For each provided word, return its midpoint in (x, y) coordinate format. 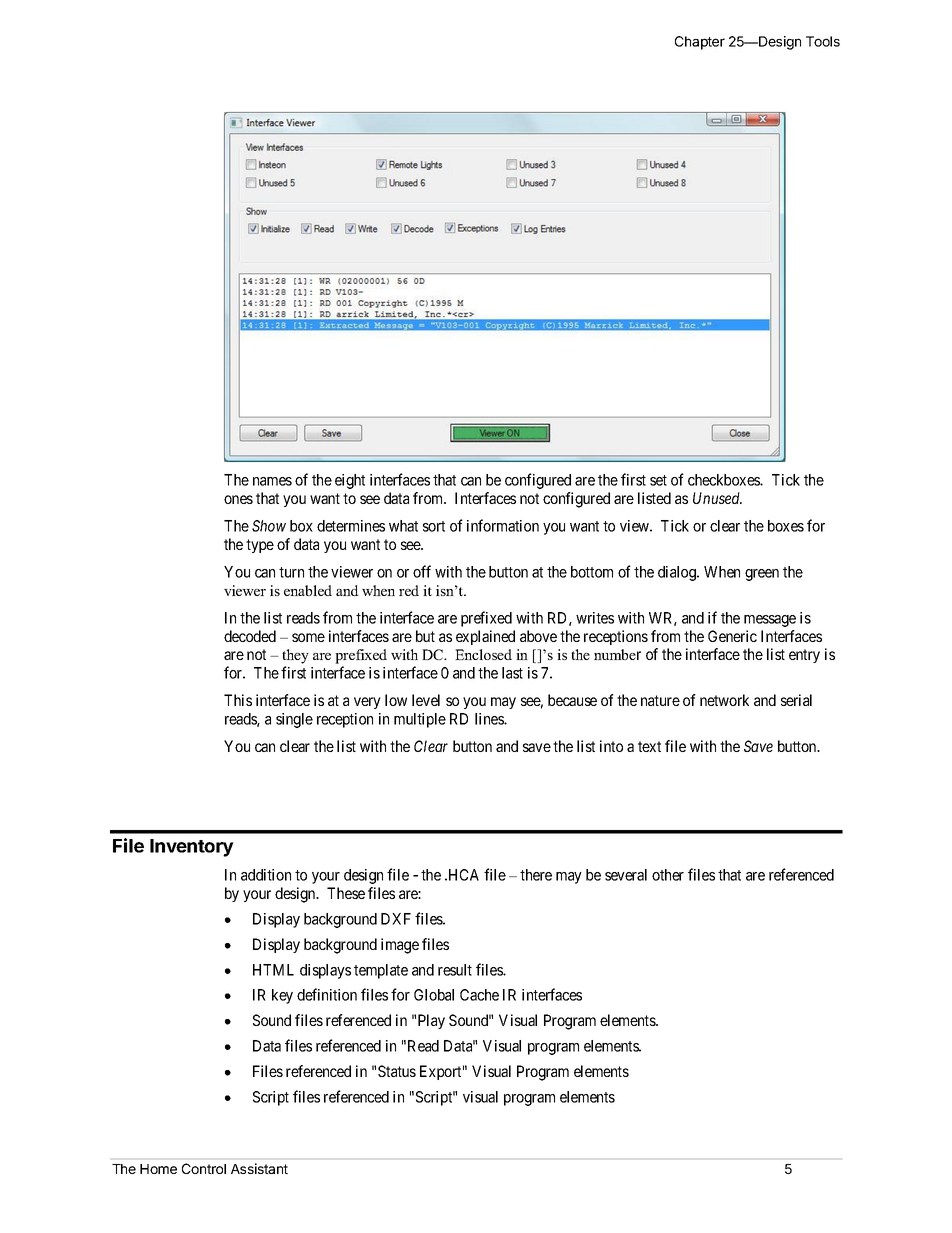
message (770, 621)
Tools (823, 41)
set (658, 480)
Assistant (259, 1168)
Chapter (700, 43)
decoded (250, 636)
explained (485, 637)
